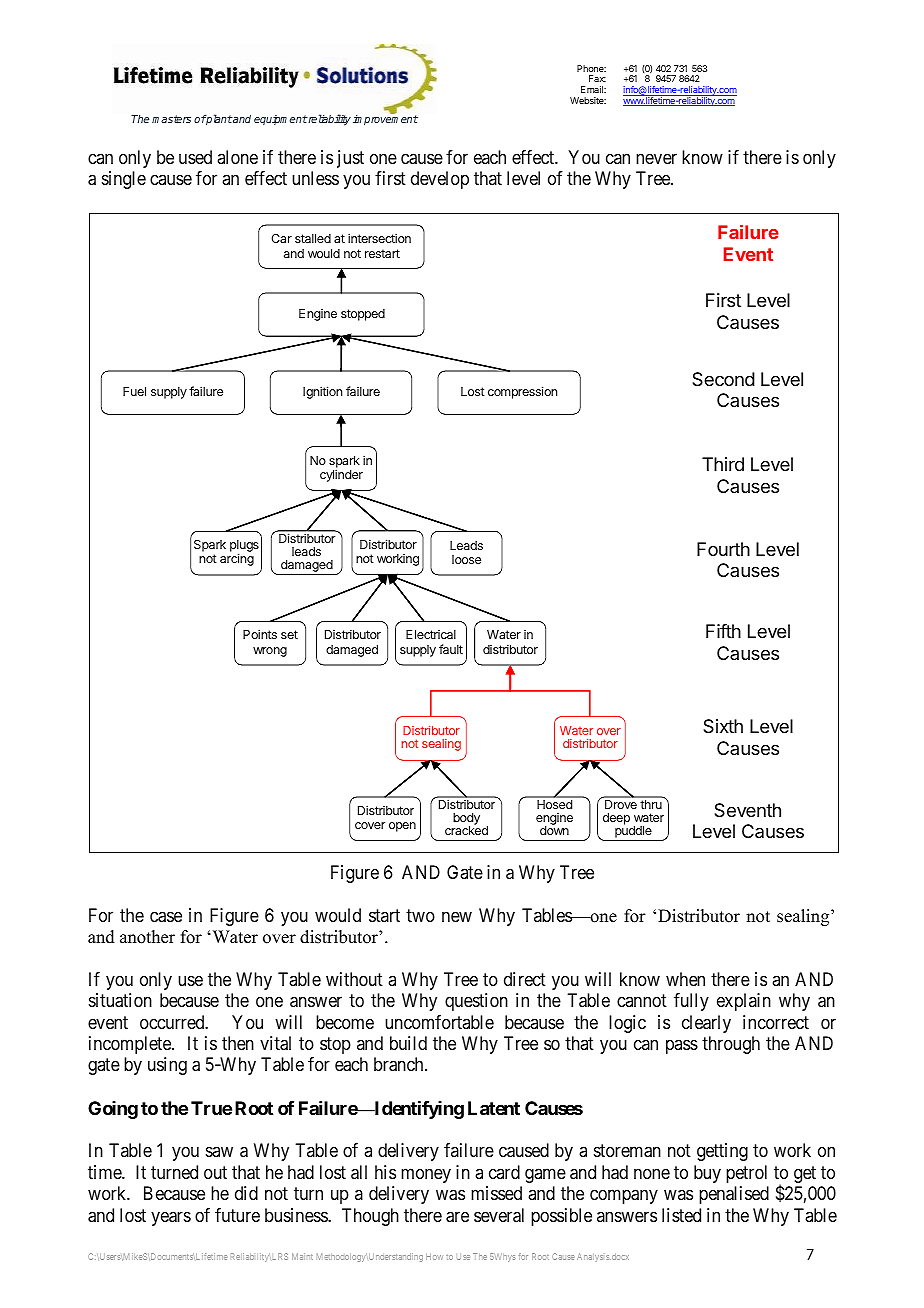 The height and width of the page is (1308, 924). Describe the element at coordinates (681, 1215) in the page. I see `listed` at that location.
